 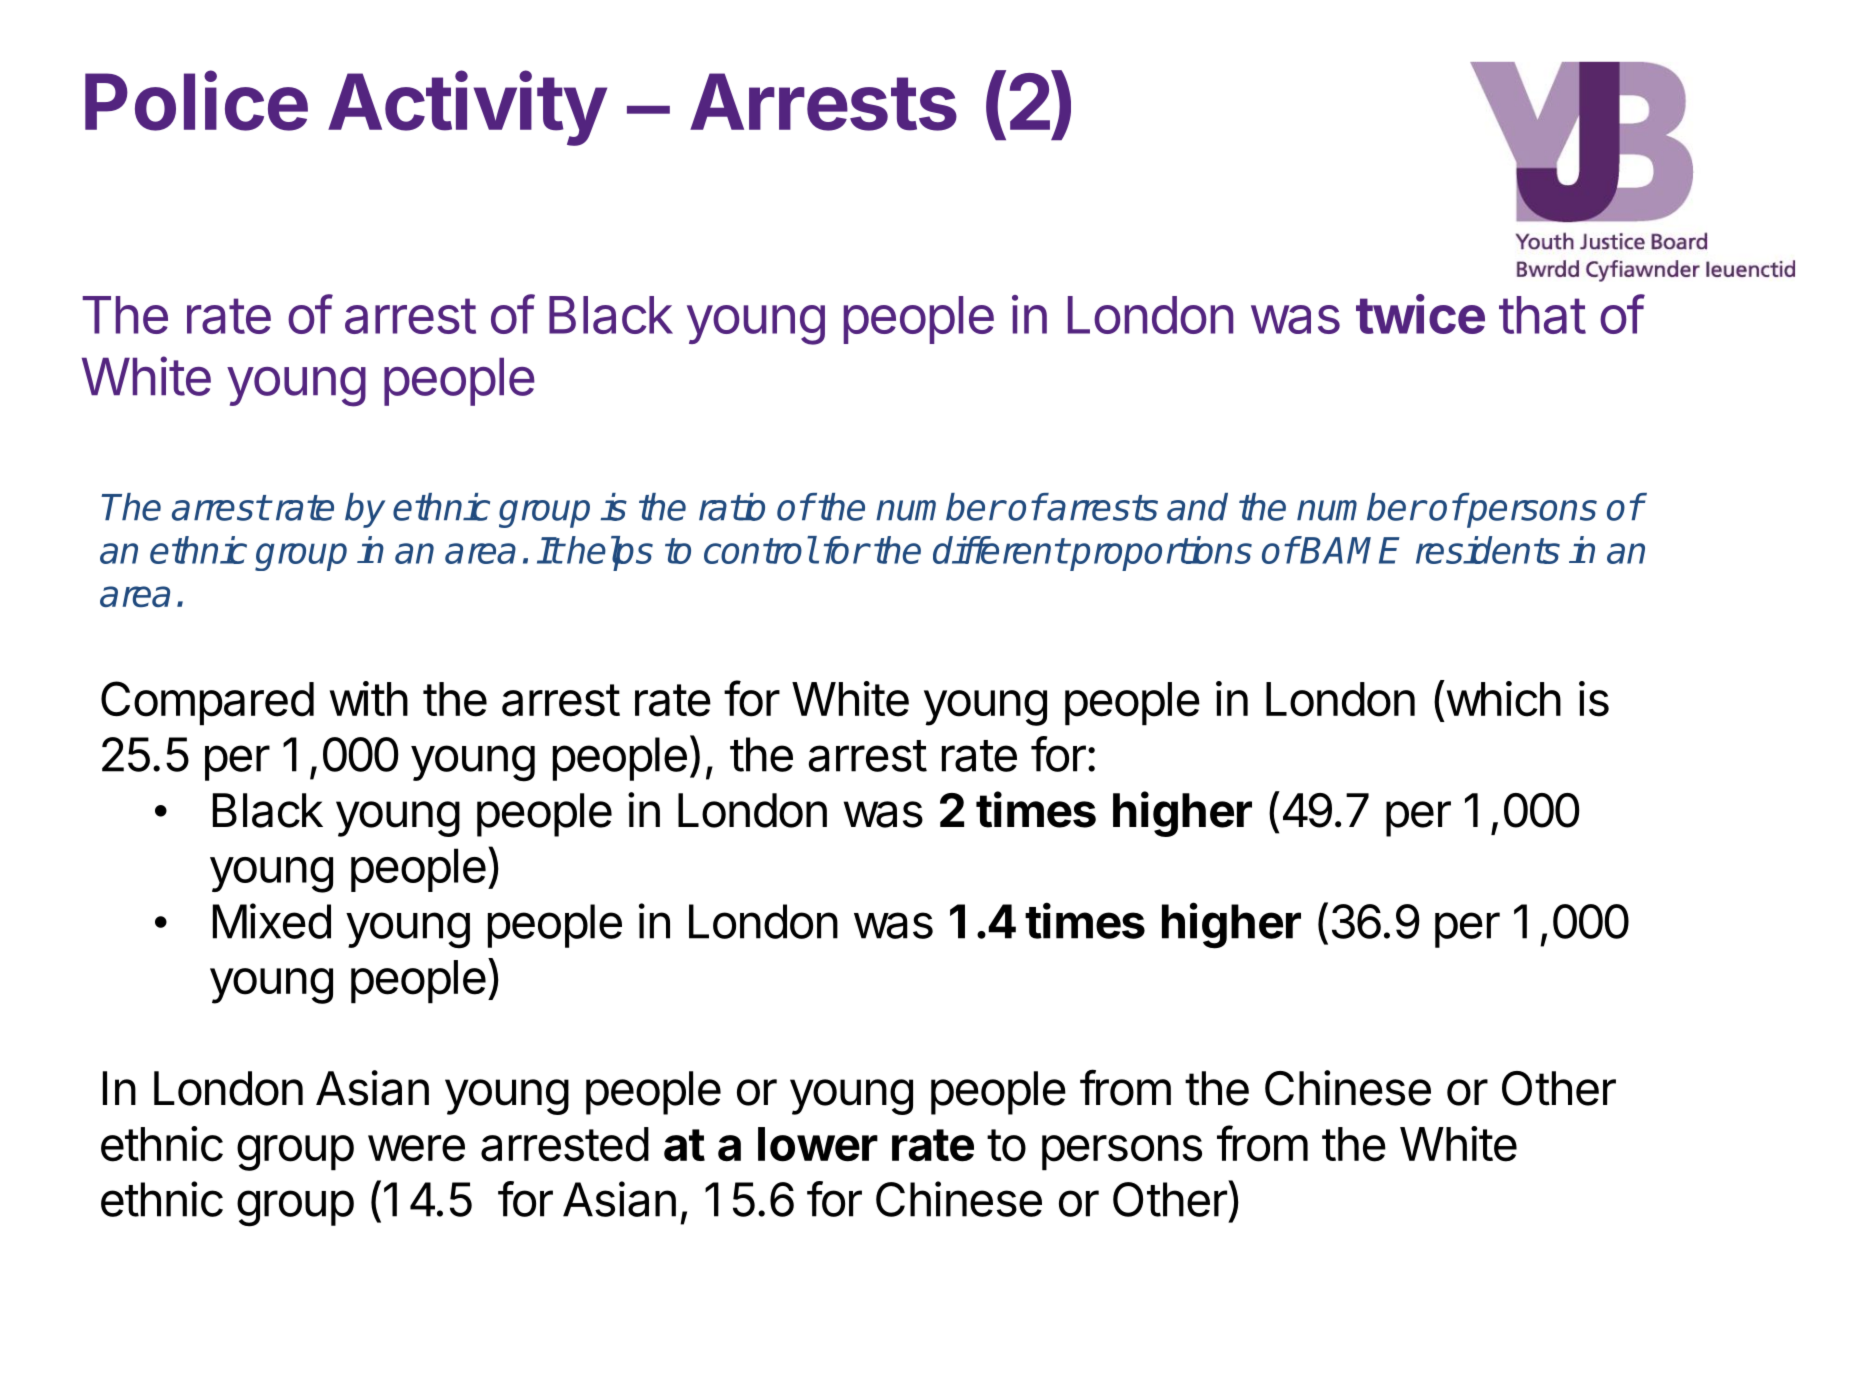 I want to click on proportions, so click(x=1160, y=553).
